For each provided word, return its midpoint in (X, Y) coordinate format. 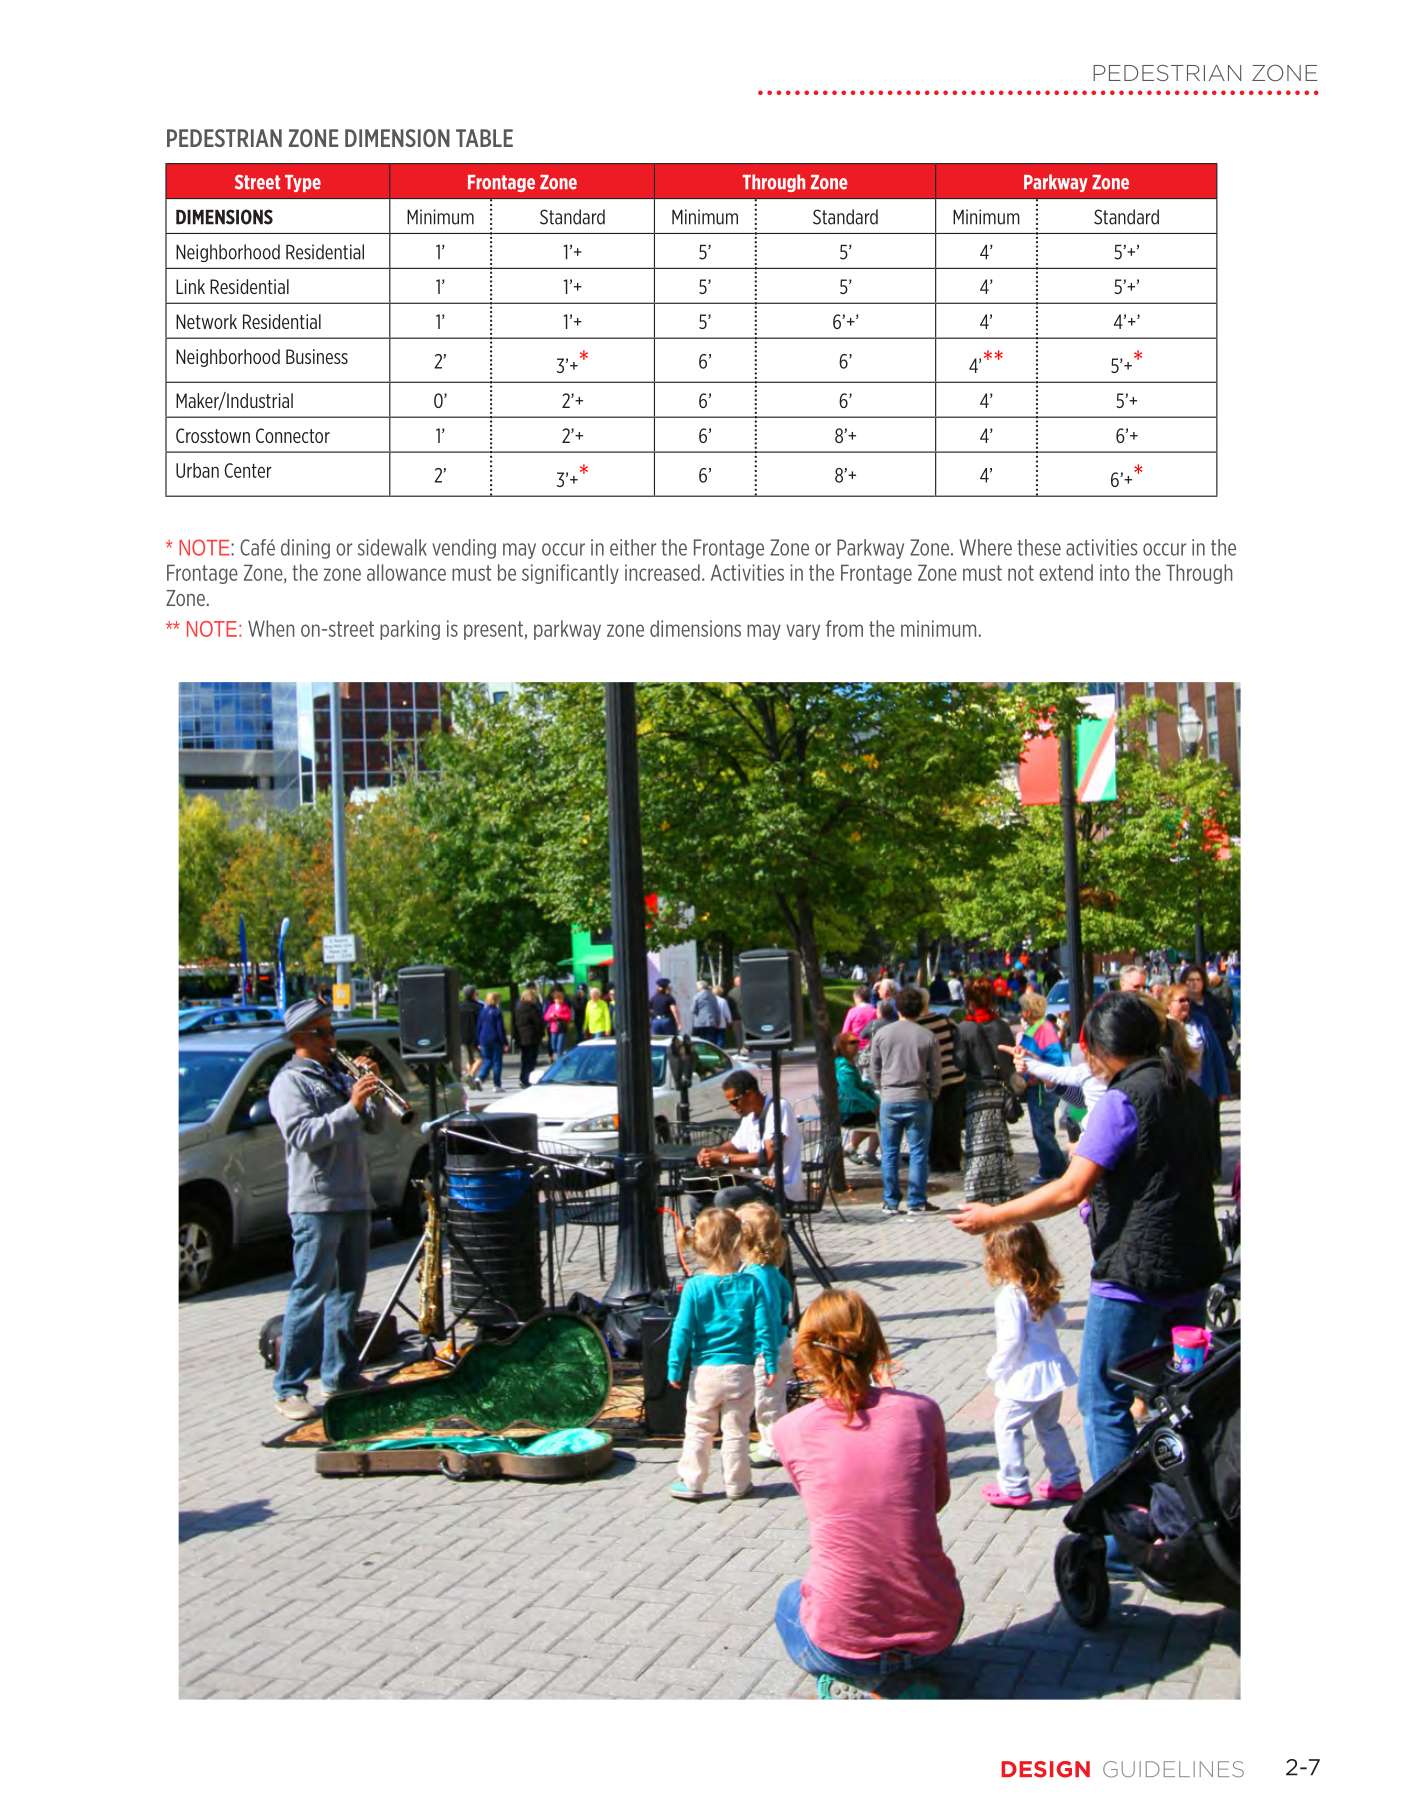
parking (410, 630)
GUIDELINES (1173, 1769)
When (271, 628)
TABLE (484, 138)
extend (1066, 572)
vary (803, 632)
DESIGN (1045, 1769)
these (1039, 547)
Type (303, 183)
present (493, 630)
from (844, 628)
